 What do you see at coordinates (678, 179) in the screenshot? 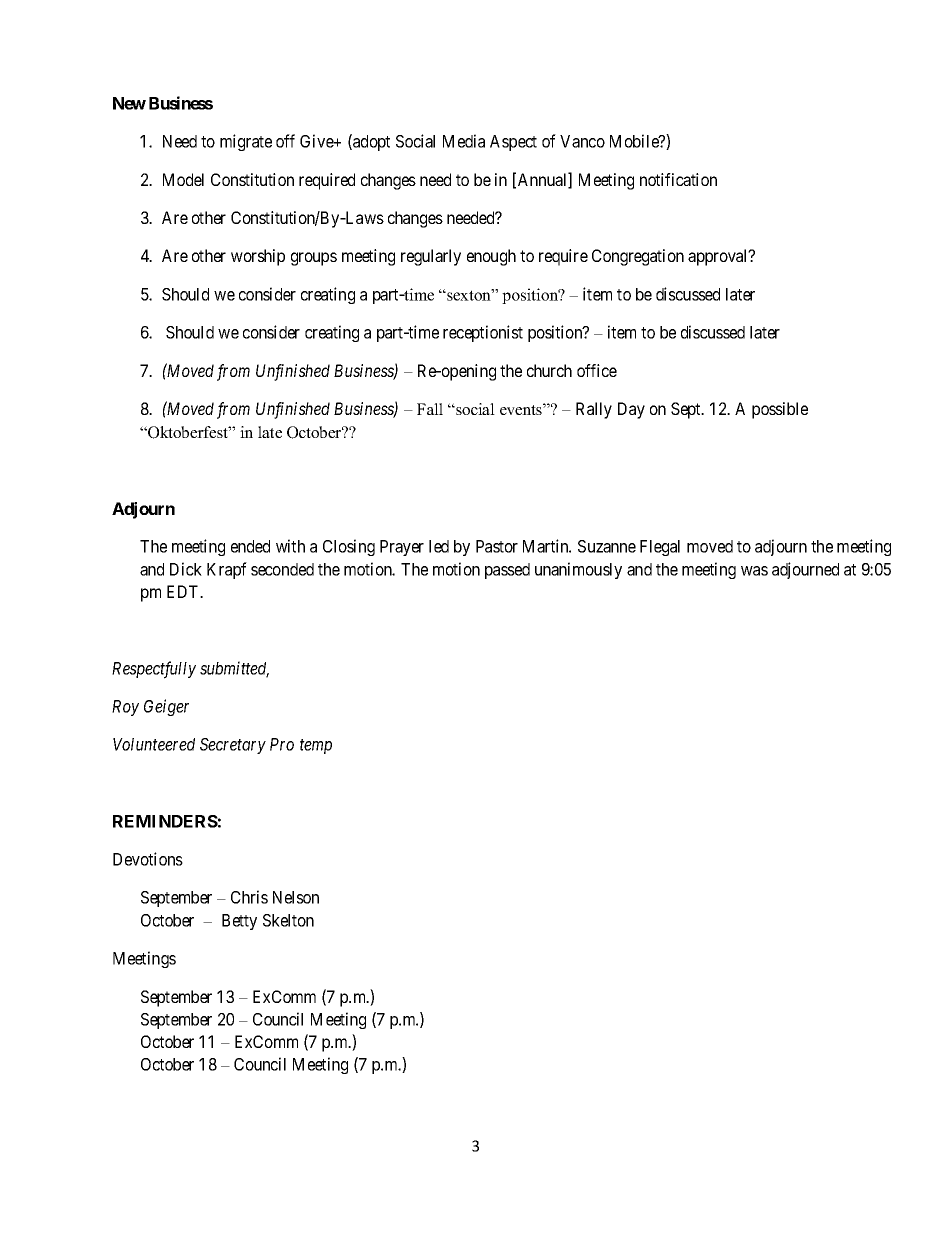
I see `notification` at bounding box center [678, 179].
